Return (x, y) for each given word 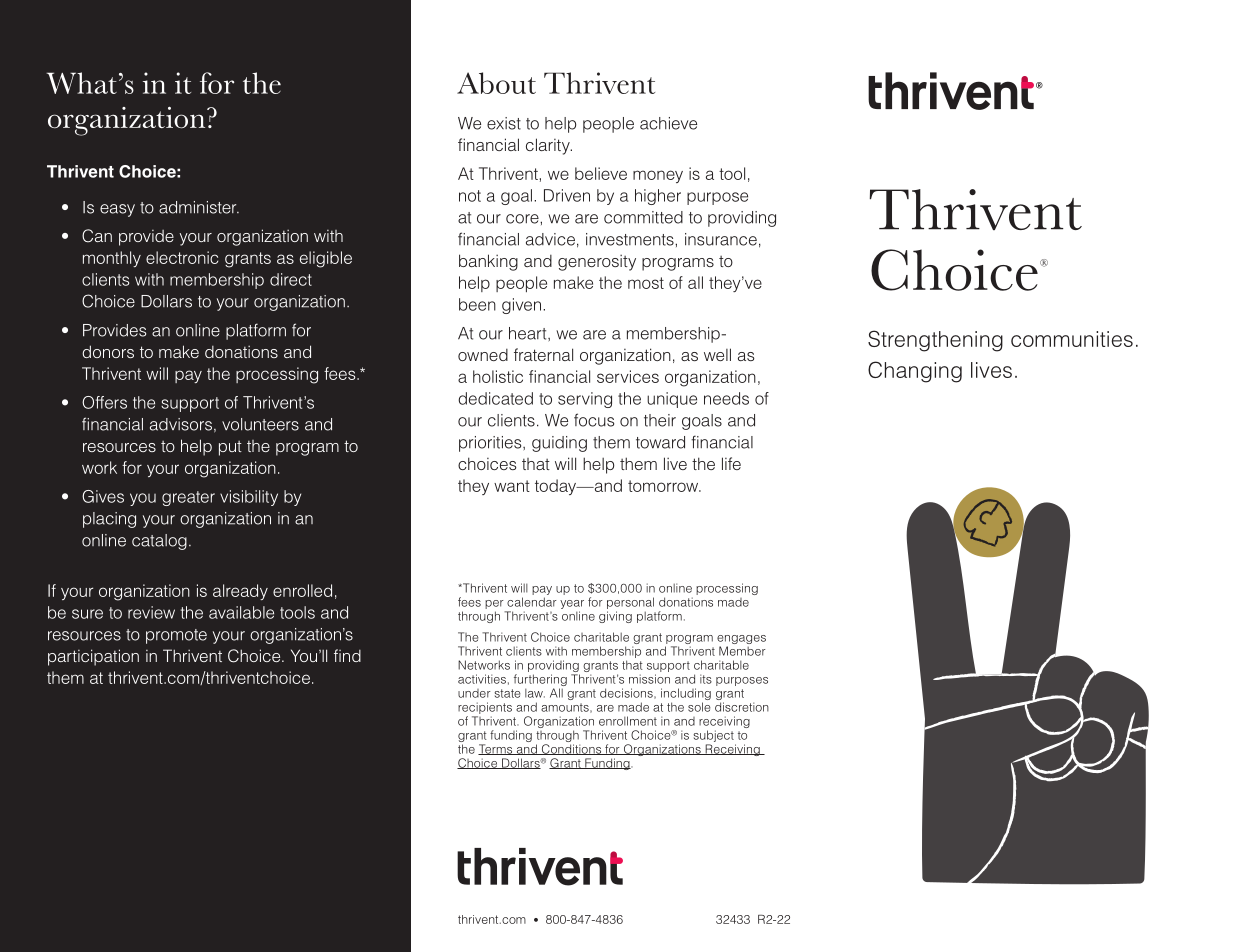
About (496, 83)
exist (504, 123)
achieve (668, 123)
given (523, 306)
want (512, 486)
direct (291, 279)
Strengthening (935, 341)
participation (93, 657)
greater (188, 498)
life (731, 463)
